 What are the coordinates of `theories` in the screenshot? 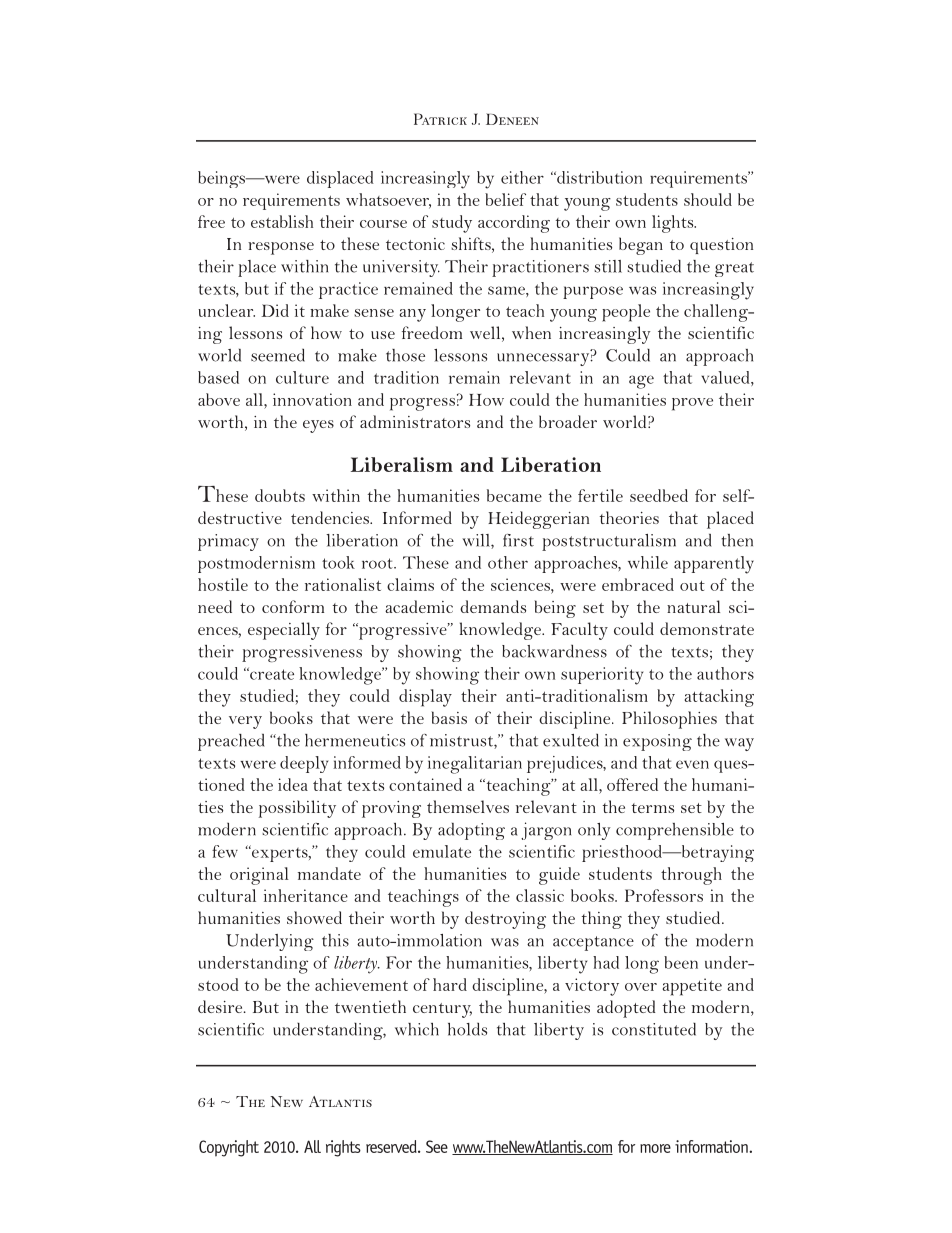 It's located at (629, 517).
